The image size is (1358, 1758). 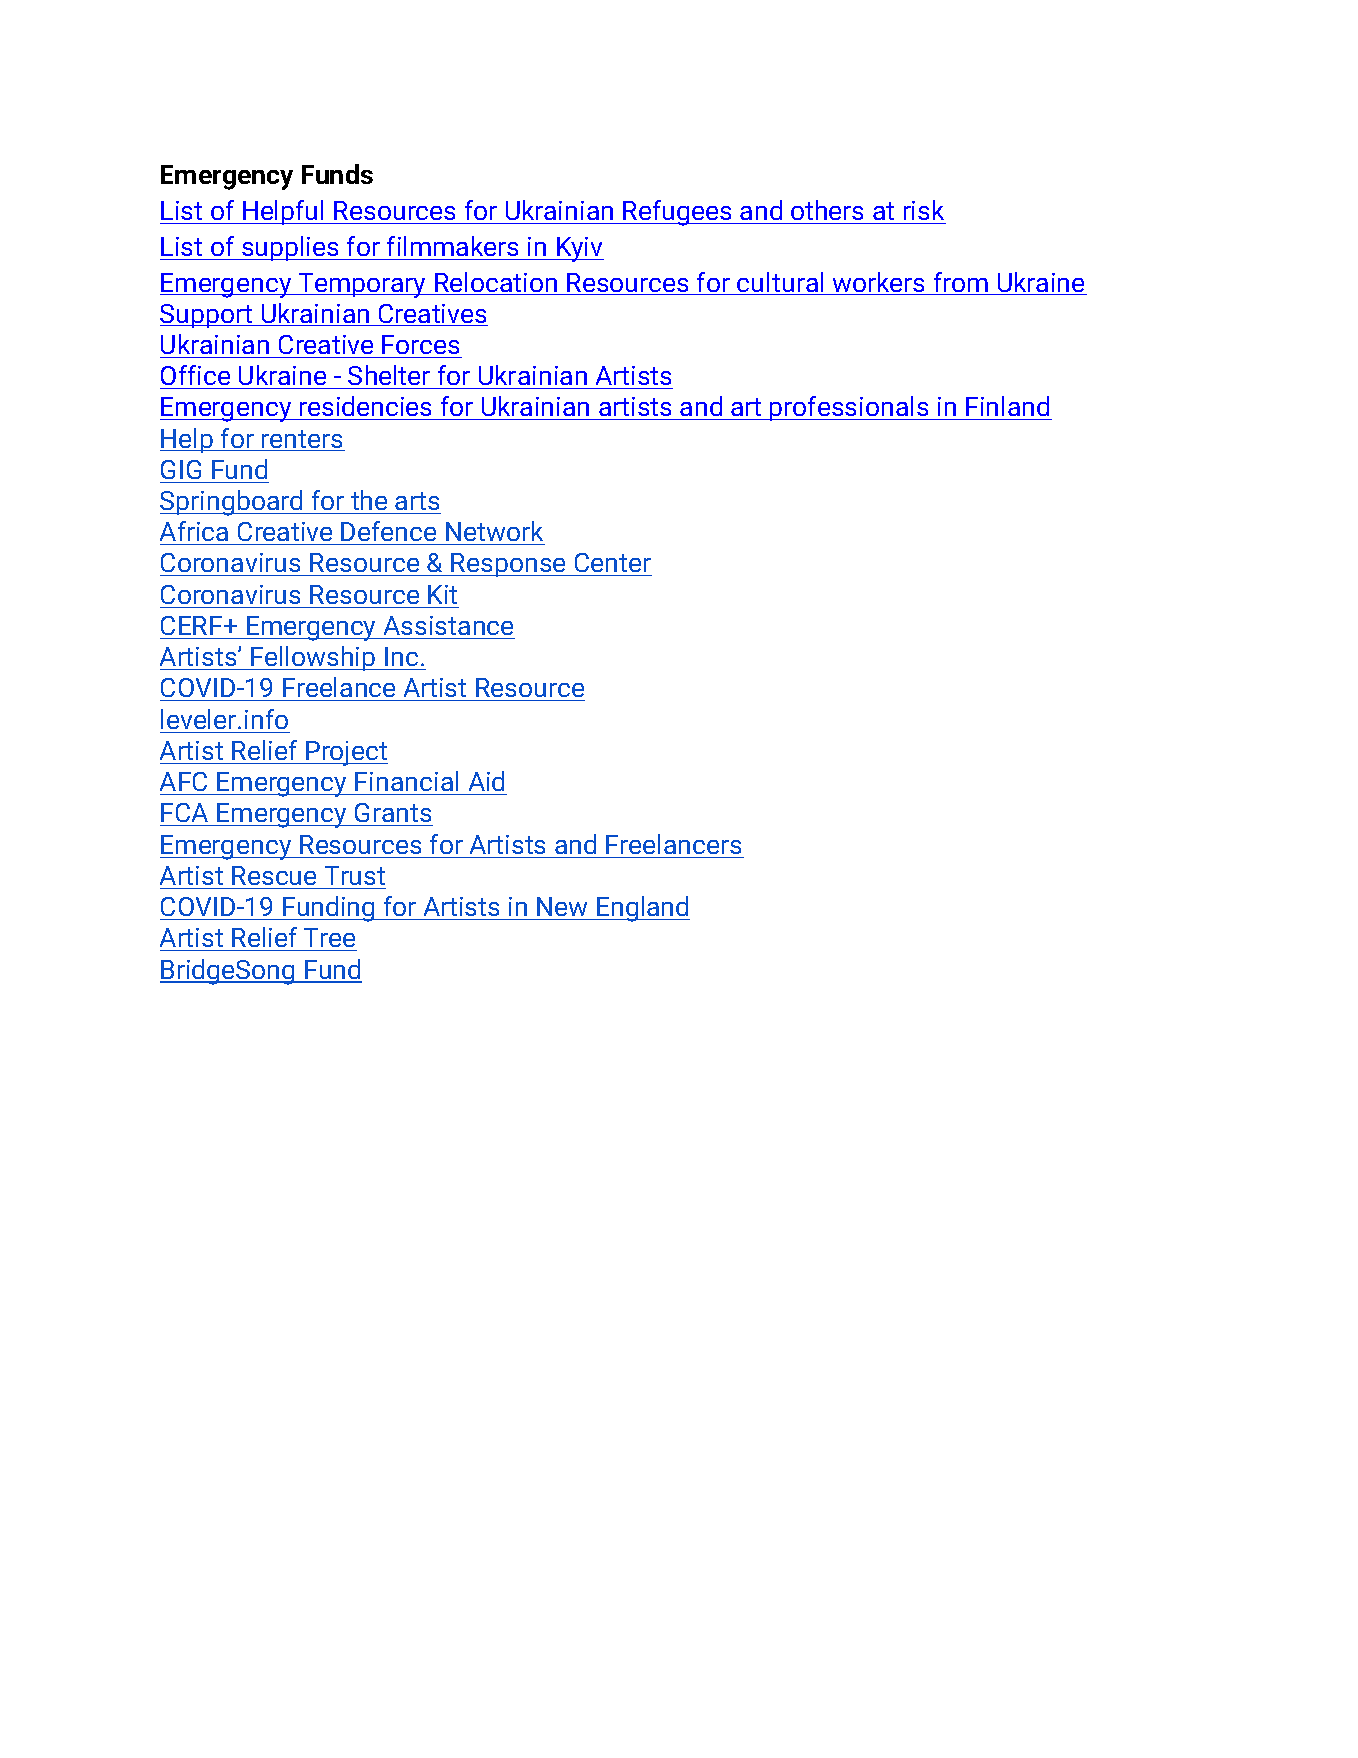 What do you see at coordinates (329, 937) in the document?
I see `Tree` at bounding box center [329, 937].
